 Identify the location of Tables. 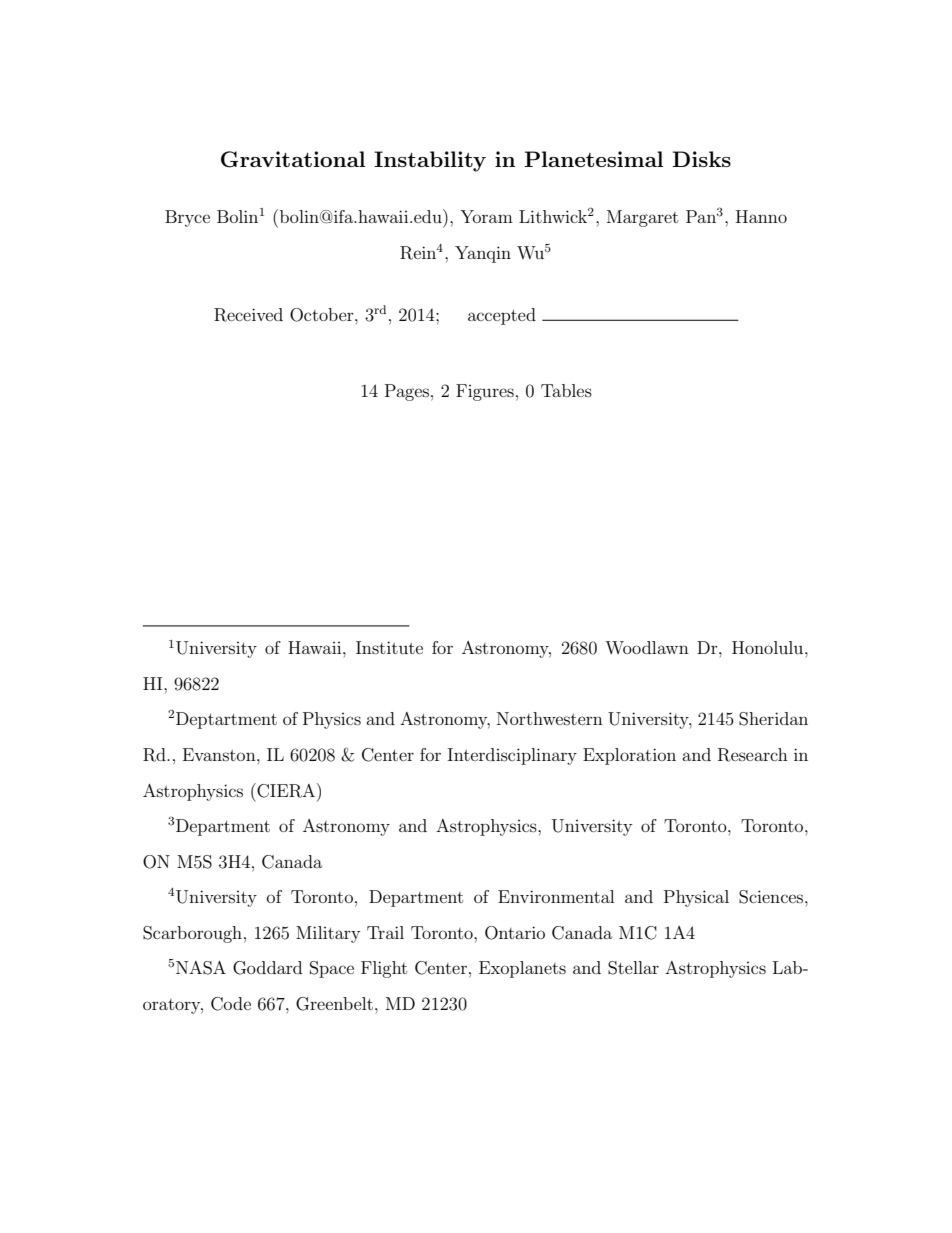
(566, 390).
